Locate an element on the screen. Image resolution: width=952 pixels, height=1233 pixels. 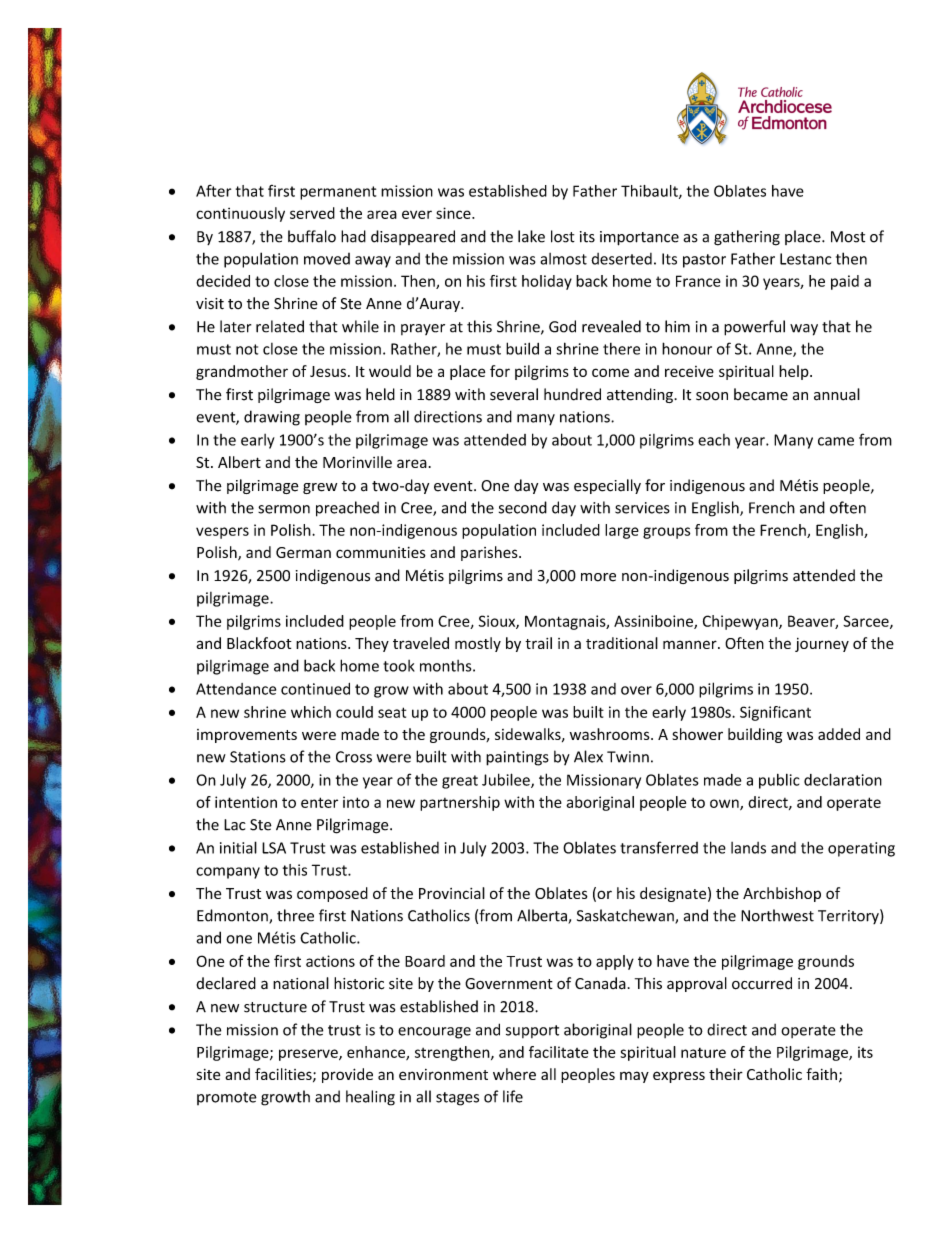
help is located at coordinates (795, 372).
